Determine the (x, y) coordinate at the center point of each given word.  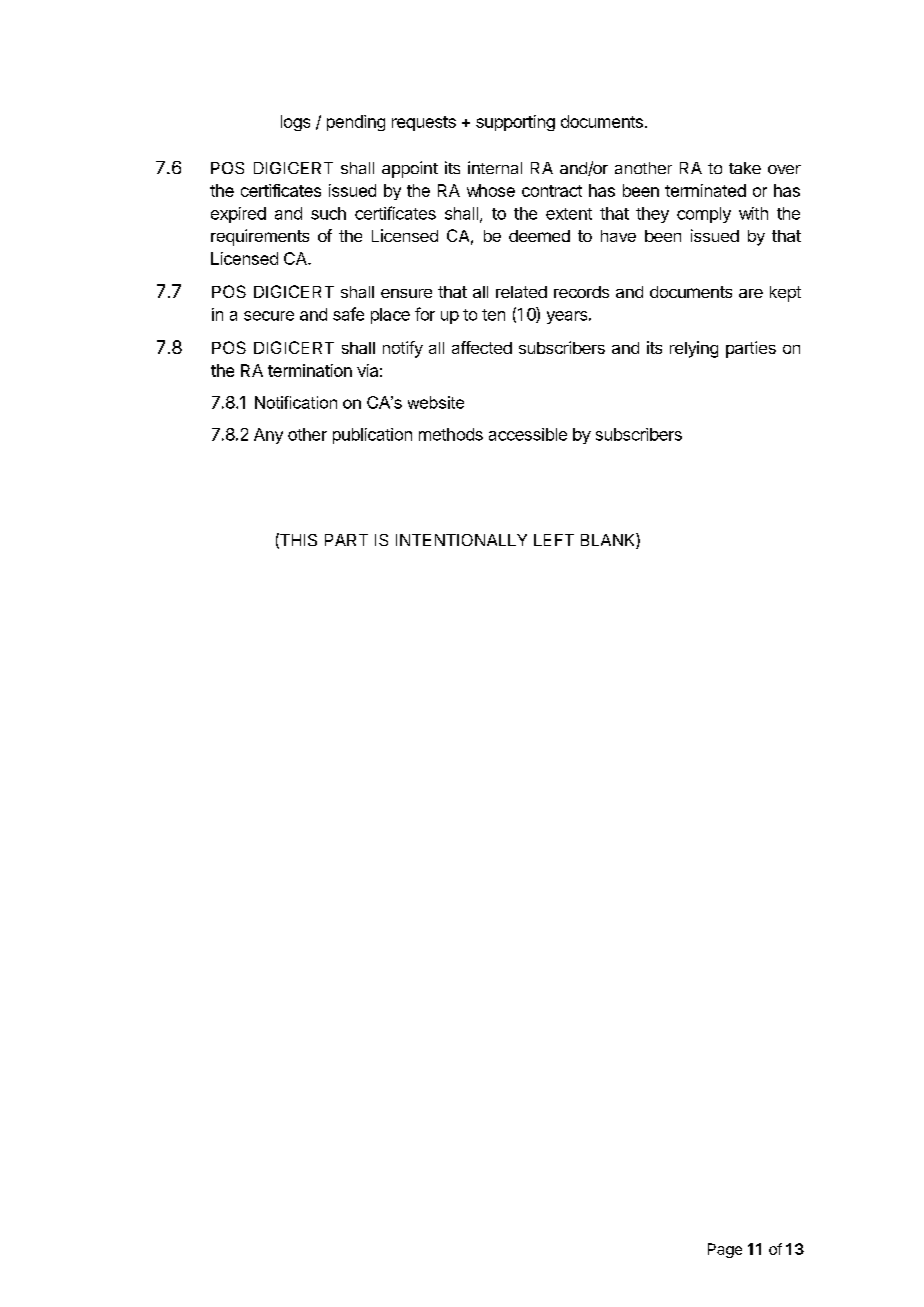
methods (451, 434)
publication (372, 436)
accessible (528, 434)
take (745, 168)
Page (725, 1250)
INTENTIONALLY (461, 540)
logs (295, 123)
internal (495, 167)
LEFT (554, 540)
